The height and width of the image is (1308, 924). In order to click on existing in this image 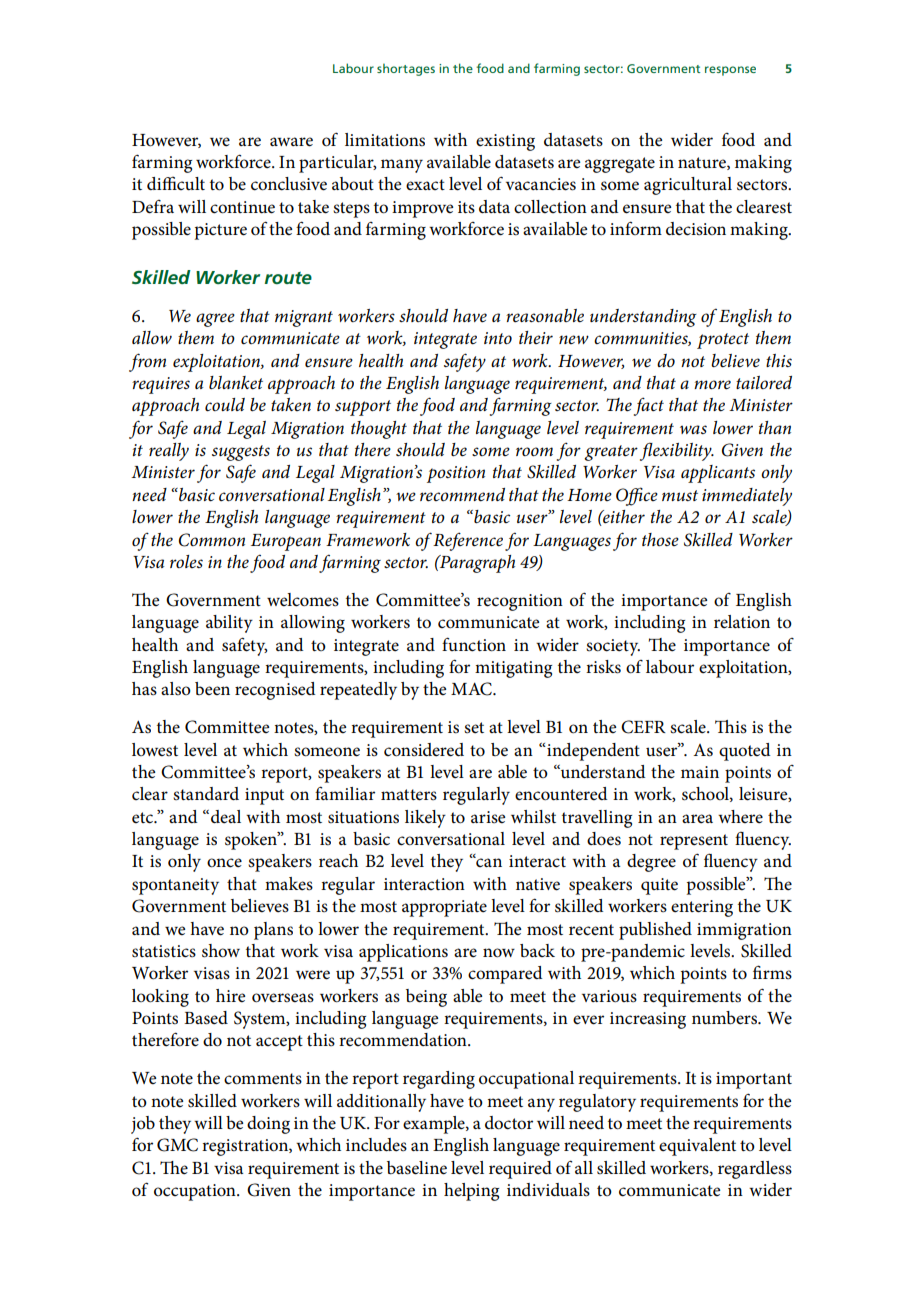, I will do `click(505, 142)`.
